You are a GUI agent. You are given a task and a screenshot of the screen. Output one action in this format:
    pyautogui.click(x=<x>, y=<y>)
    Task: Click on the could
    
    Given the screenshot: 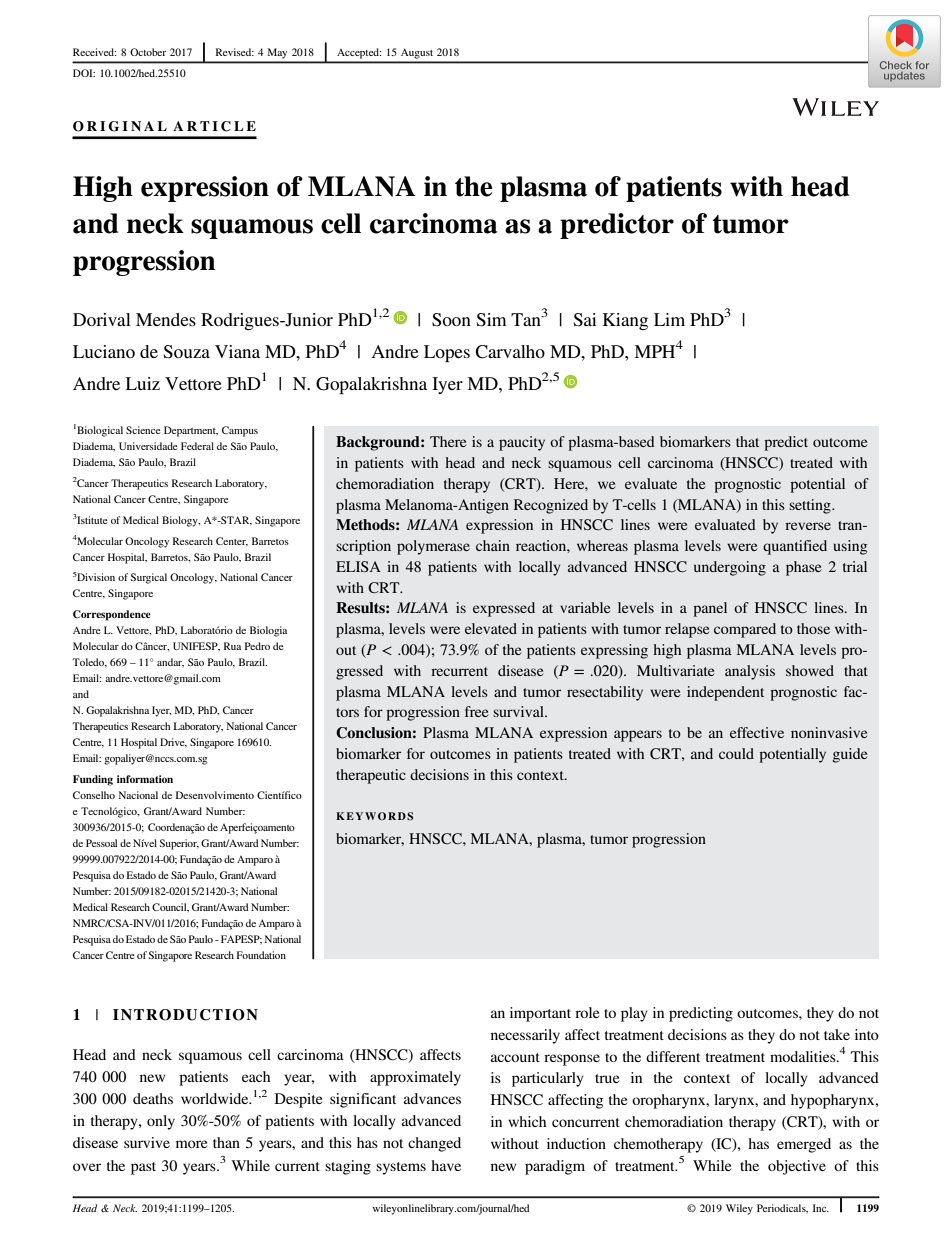 What is the action you would take?
    pyautogui.click(x=736, y=753)
